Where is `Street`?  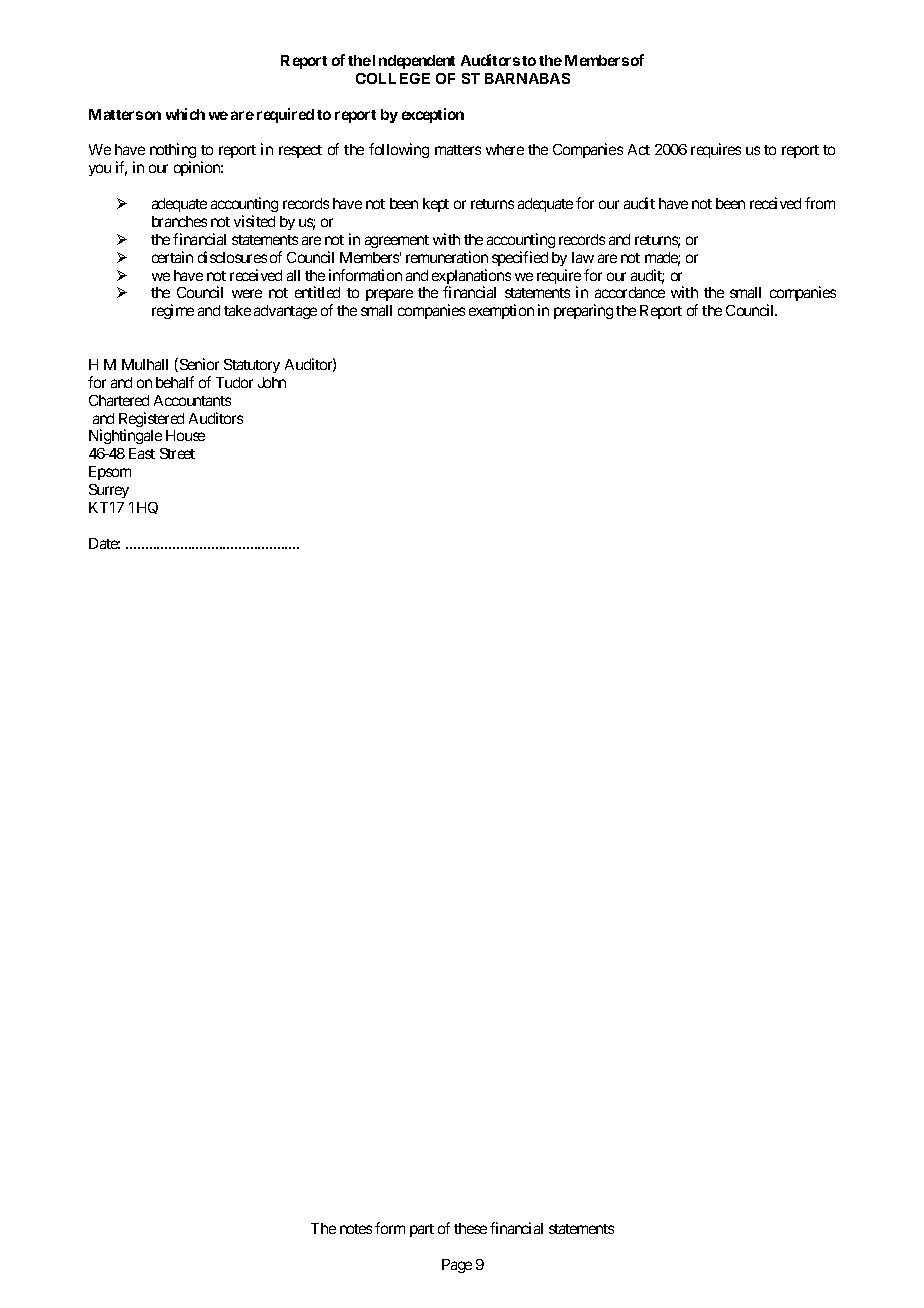 Street is located at coordinates (177, 453).
